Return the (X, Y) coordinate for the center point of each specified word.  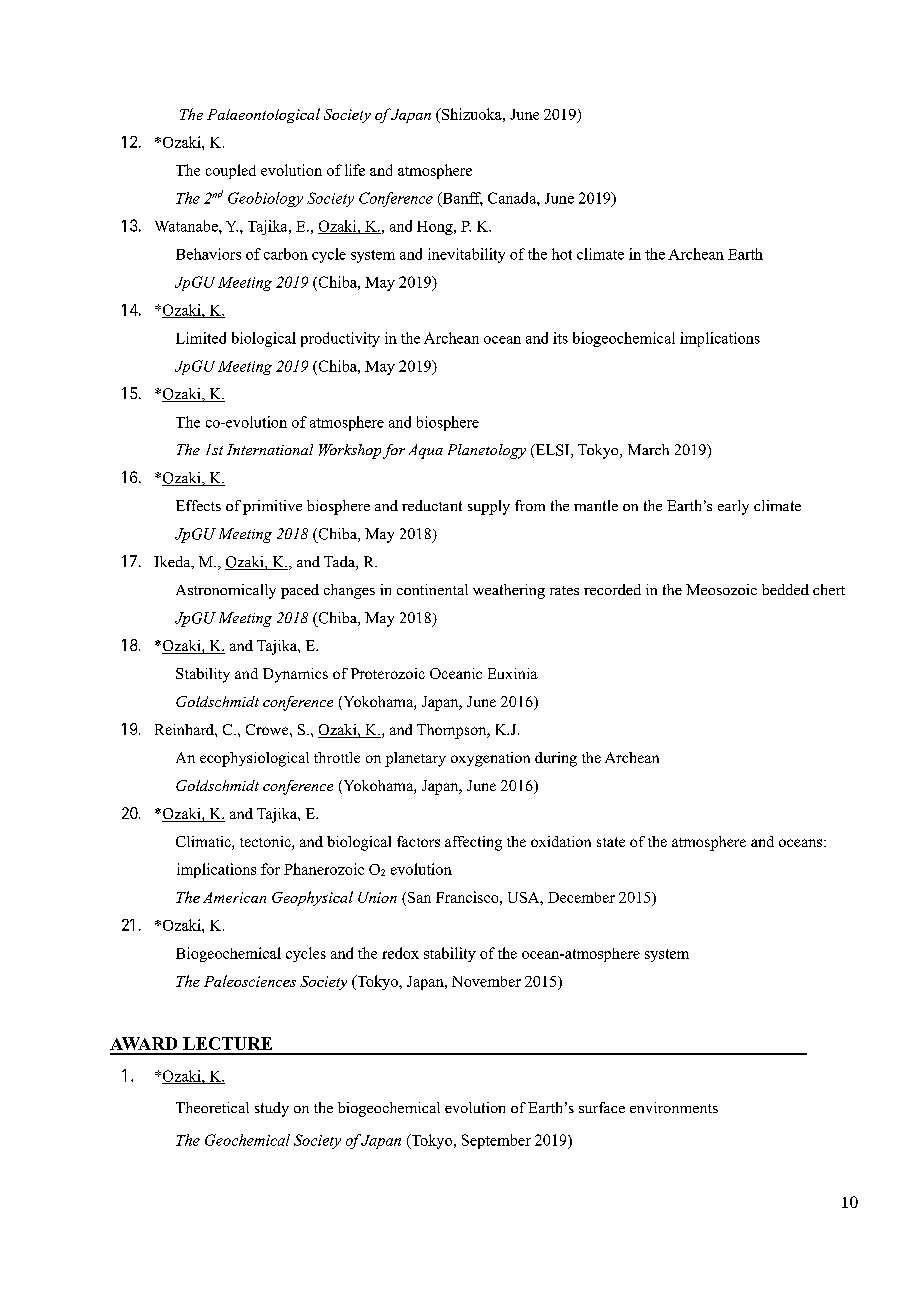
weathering (509, 591)
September (496, 1141)
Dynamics (295, 675)
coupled (231, 171)
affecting (473, 843)
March (648, 449)
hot (562, 254)
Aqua (426, 451)
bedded (785, 589)
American (234, 897)
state (611, 842)
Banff (461, 199)
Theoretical (212, 1107)
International (270, 449)
